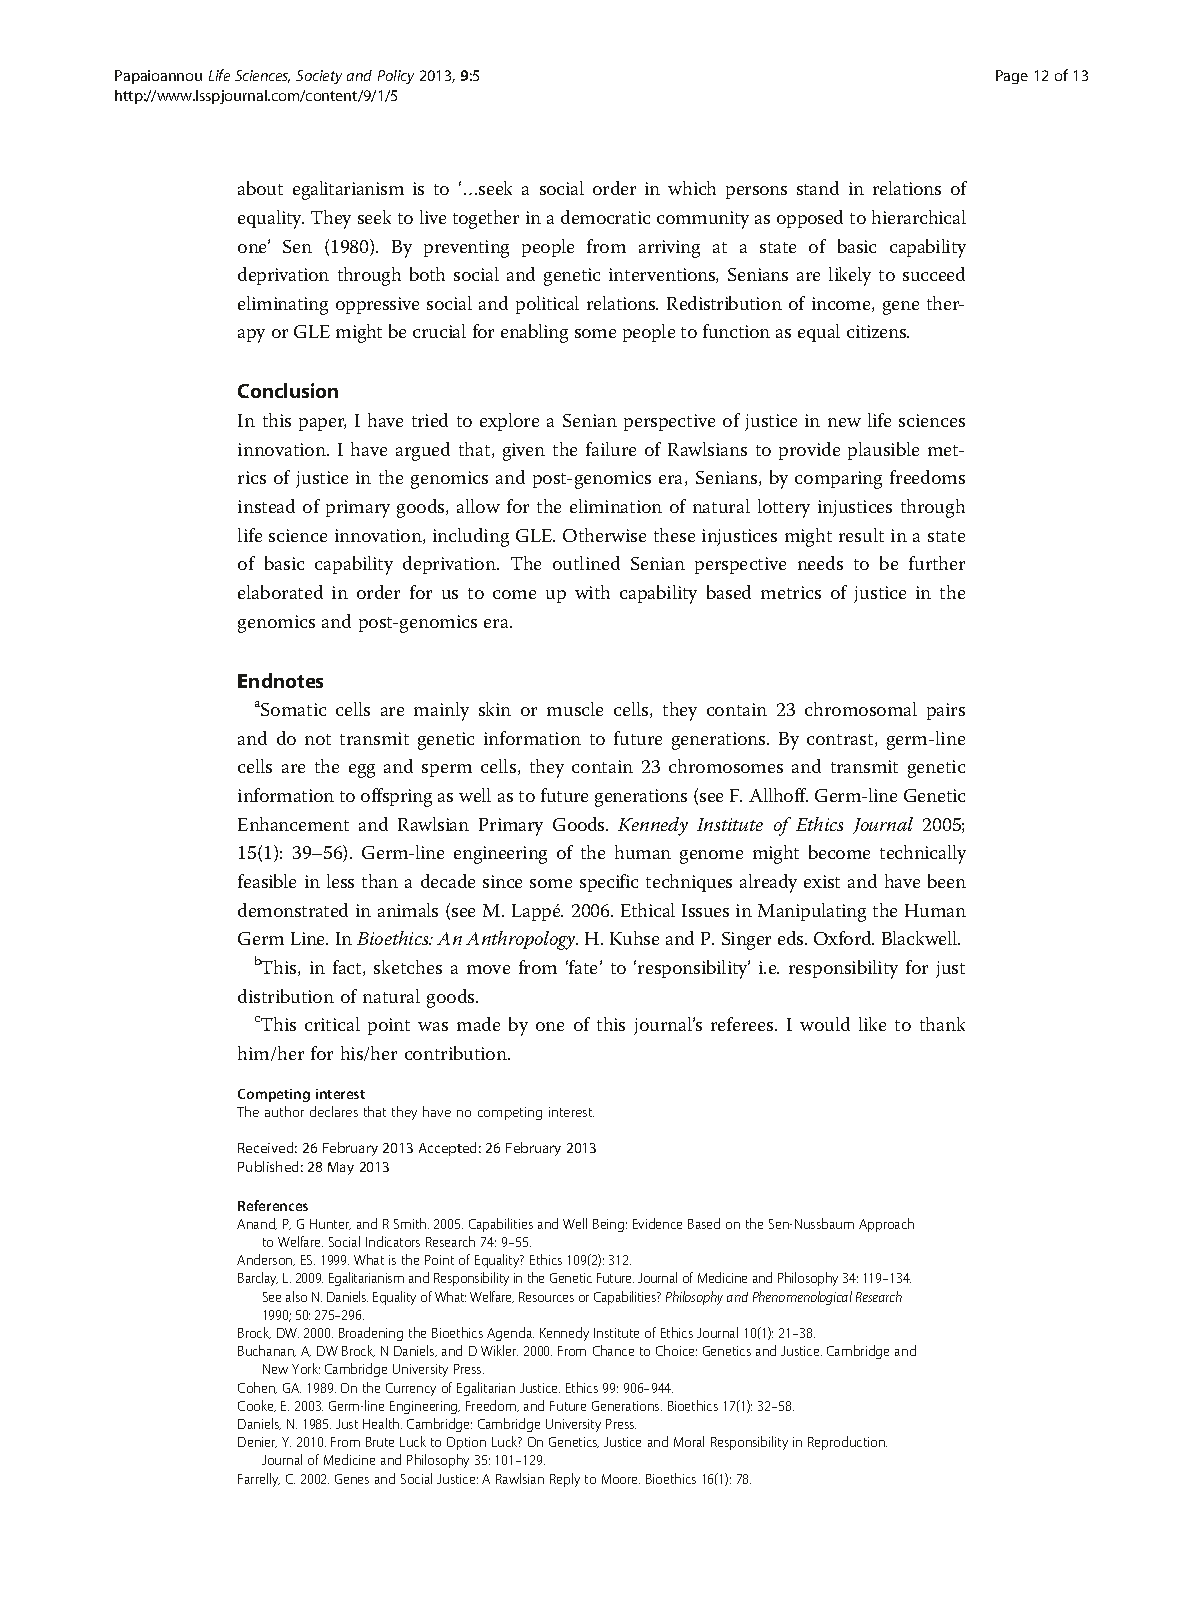 The width and height of the screenshot is (1204, 1606). What do you see at coordinates (380, 1442) in the screenshot?
I see `Brute` at bounding box center [380, 1442].
